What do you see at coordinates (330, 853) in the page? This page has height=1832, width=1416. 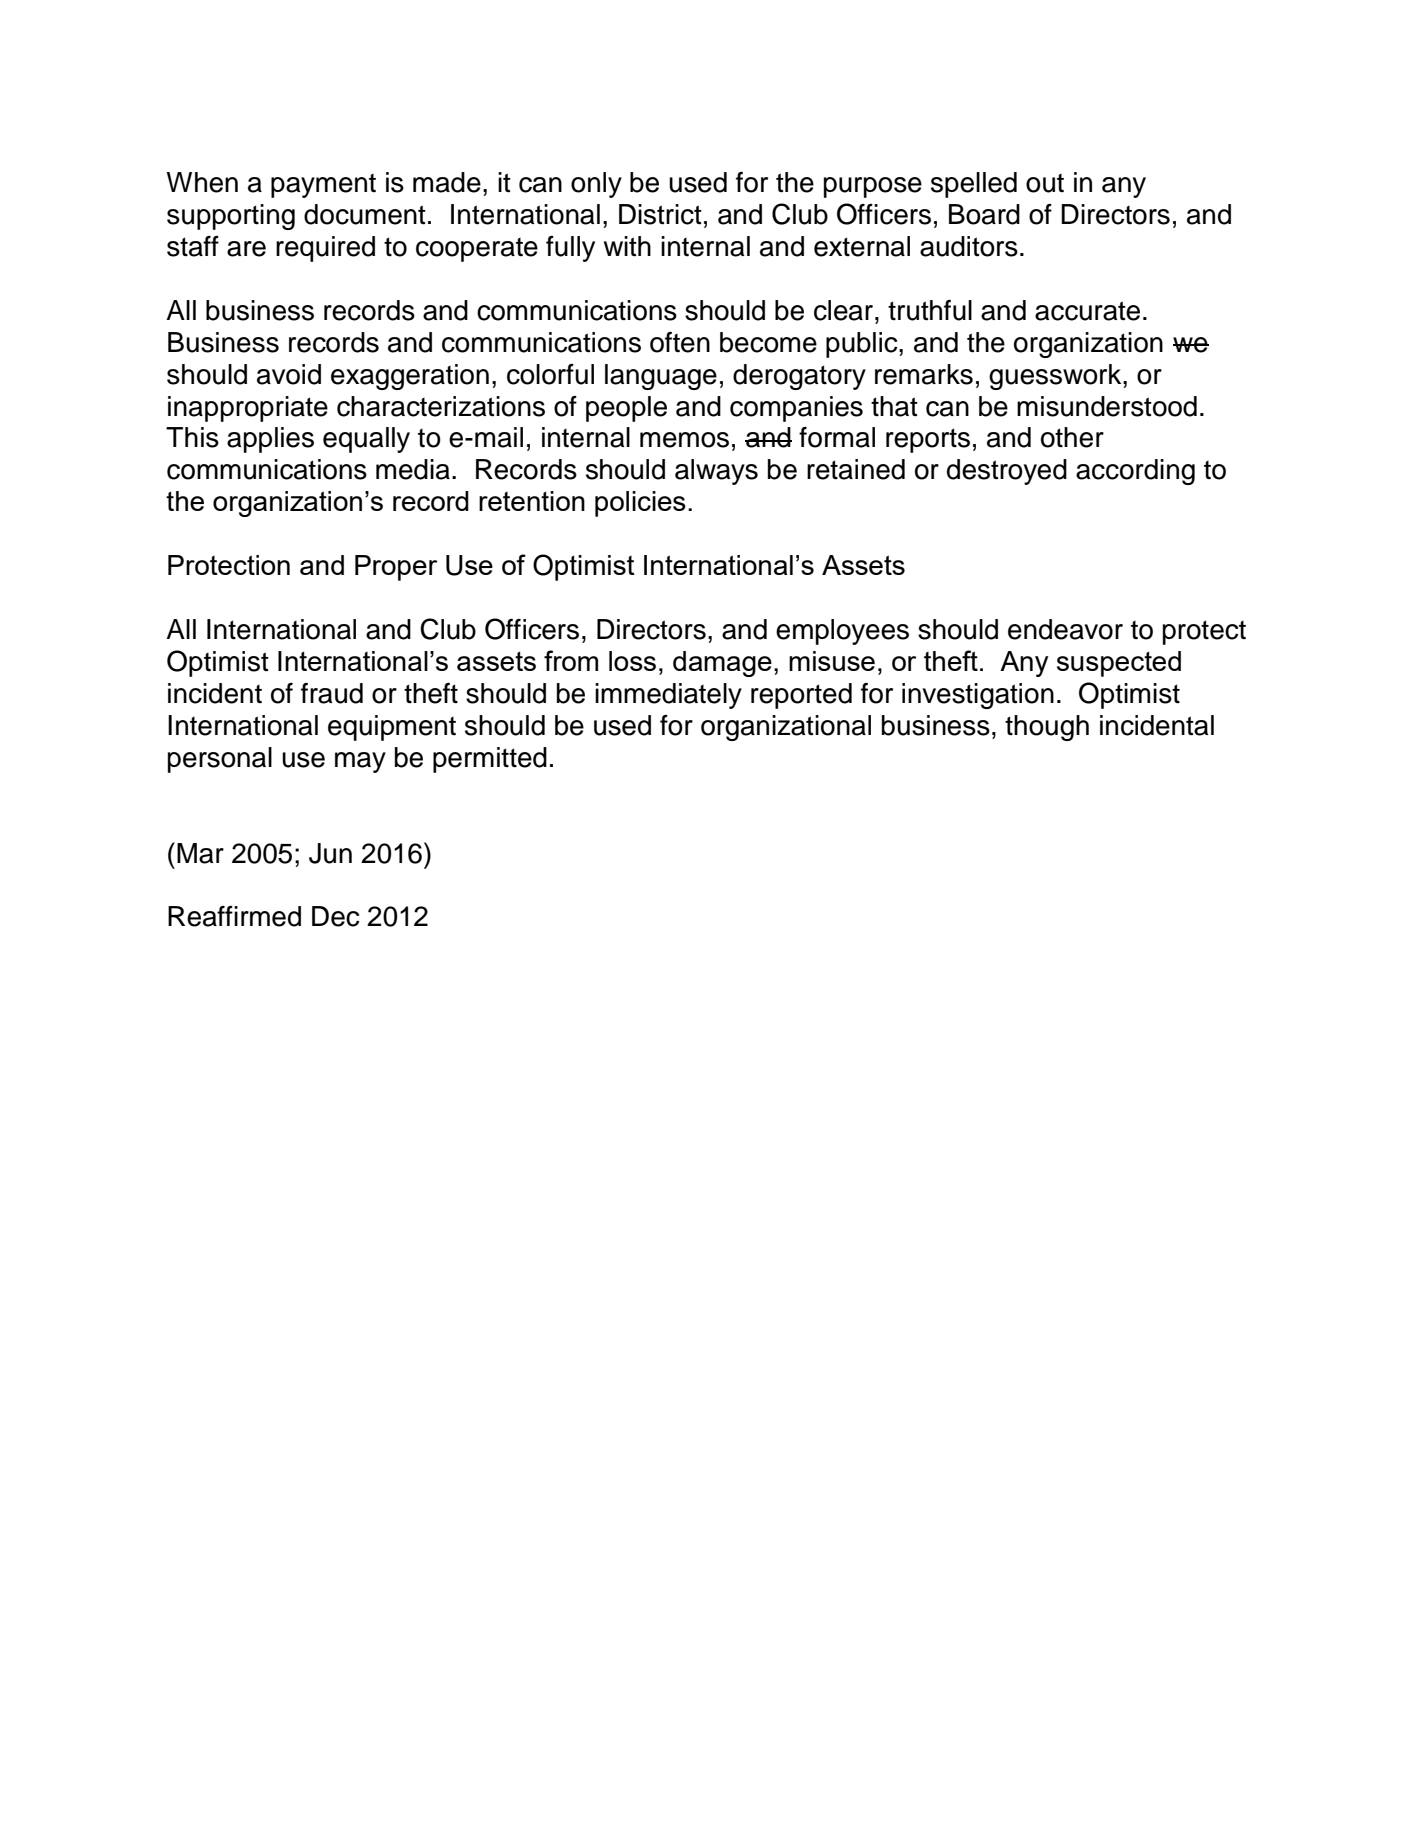 I see `Jun` at bounding box center [330, 853].
